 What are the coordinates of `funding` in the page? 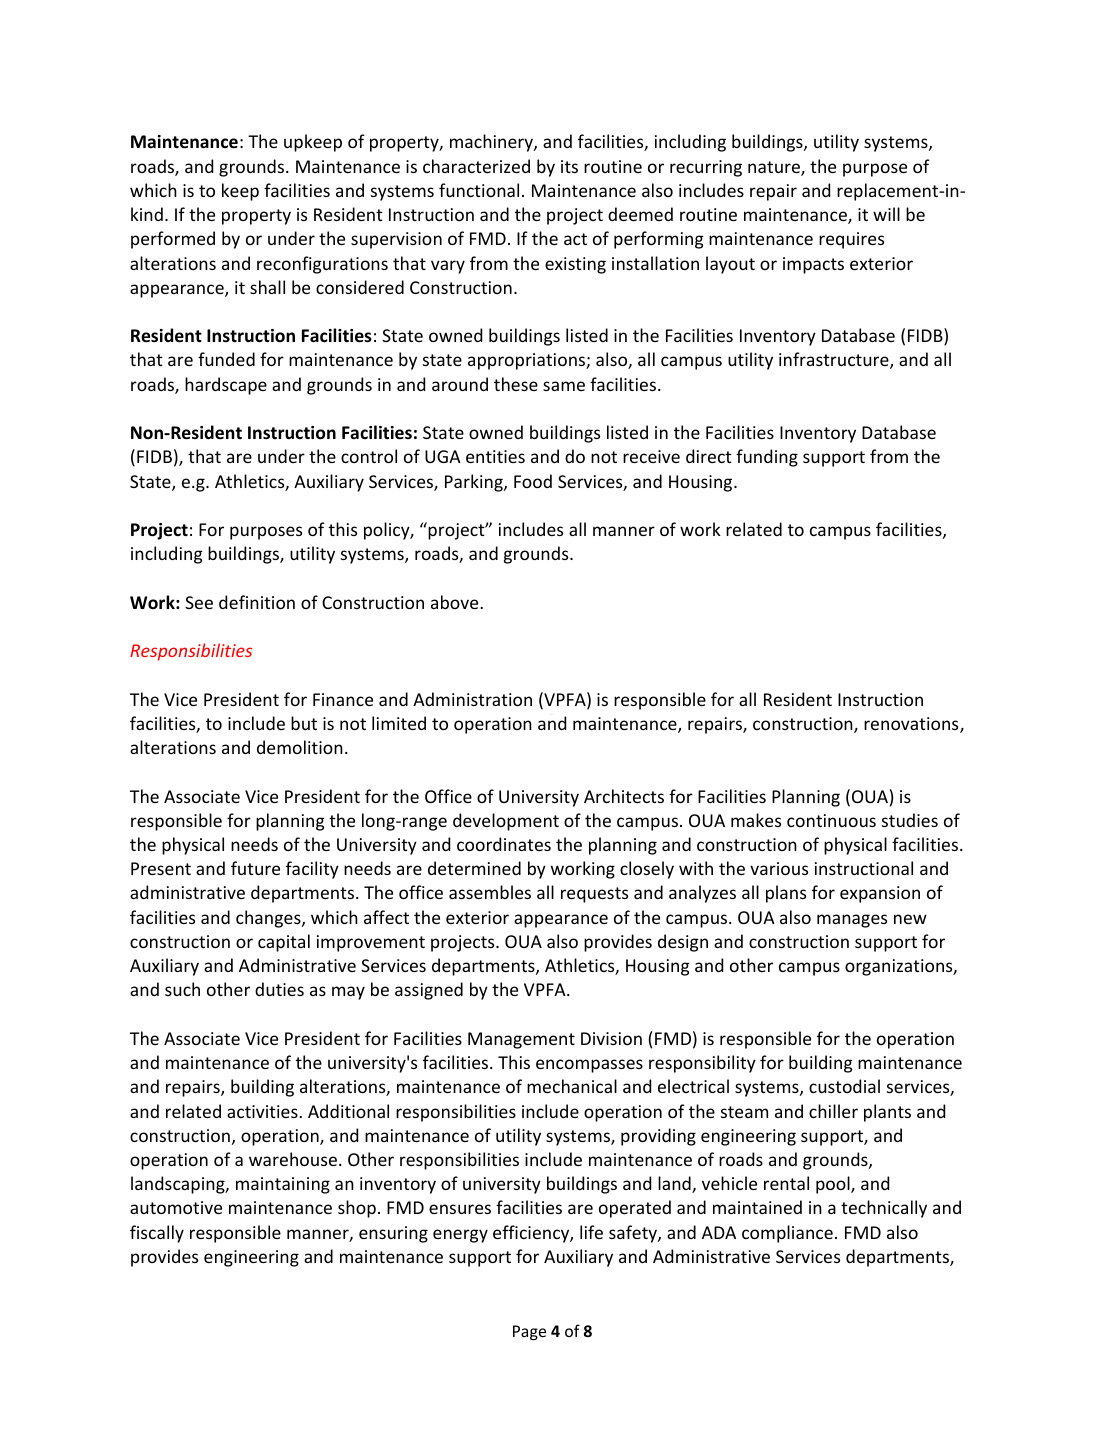 It's located at (767, 458).
